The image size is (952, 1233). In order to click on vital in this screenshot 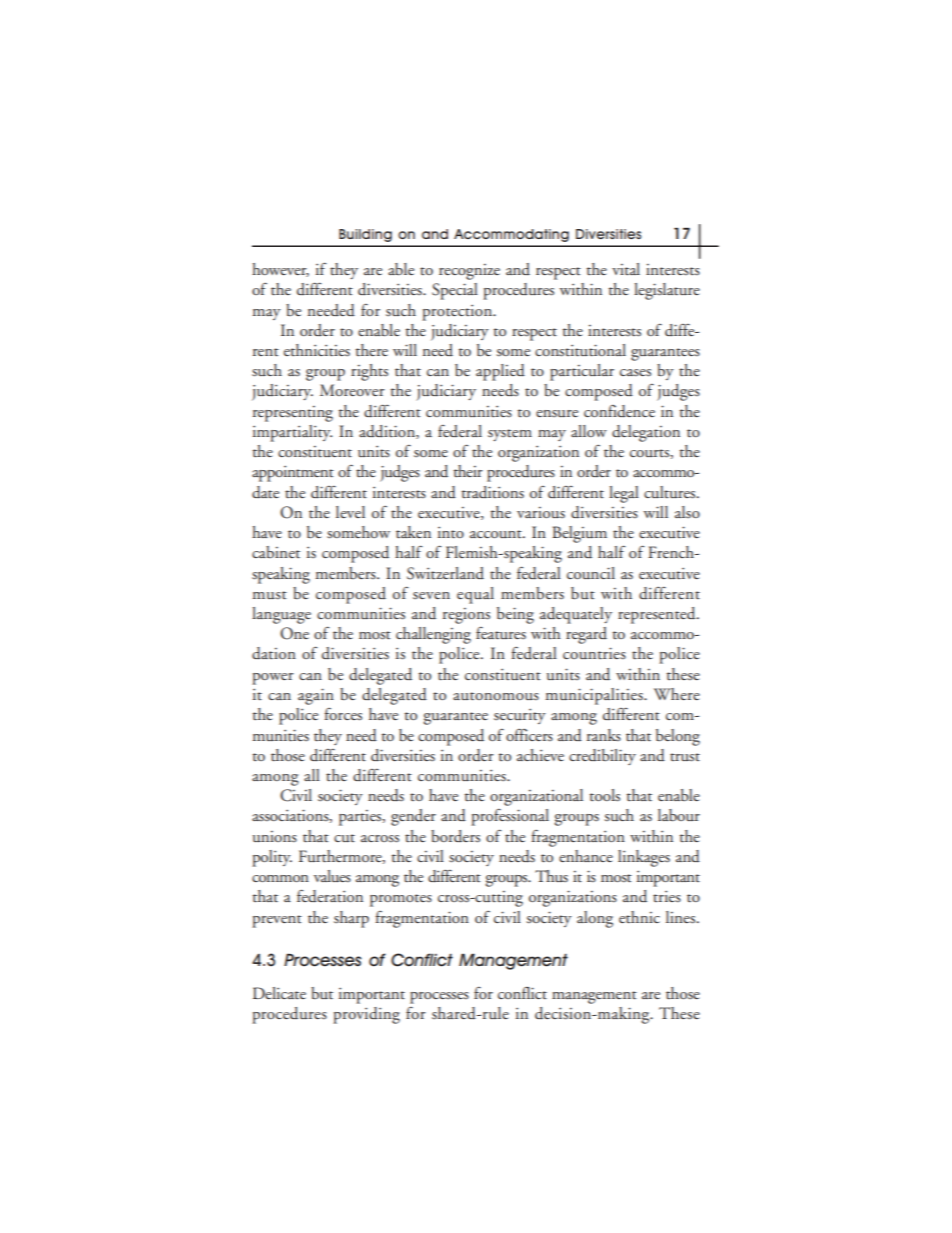, I will do `click(626, 269)`.
